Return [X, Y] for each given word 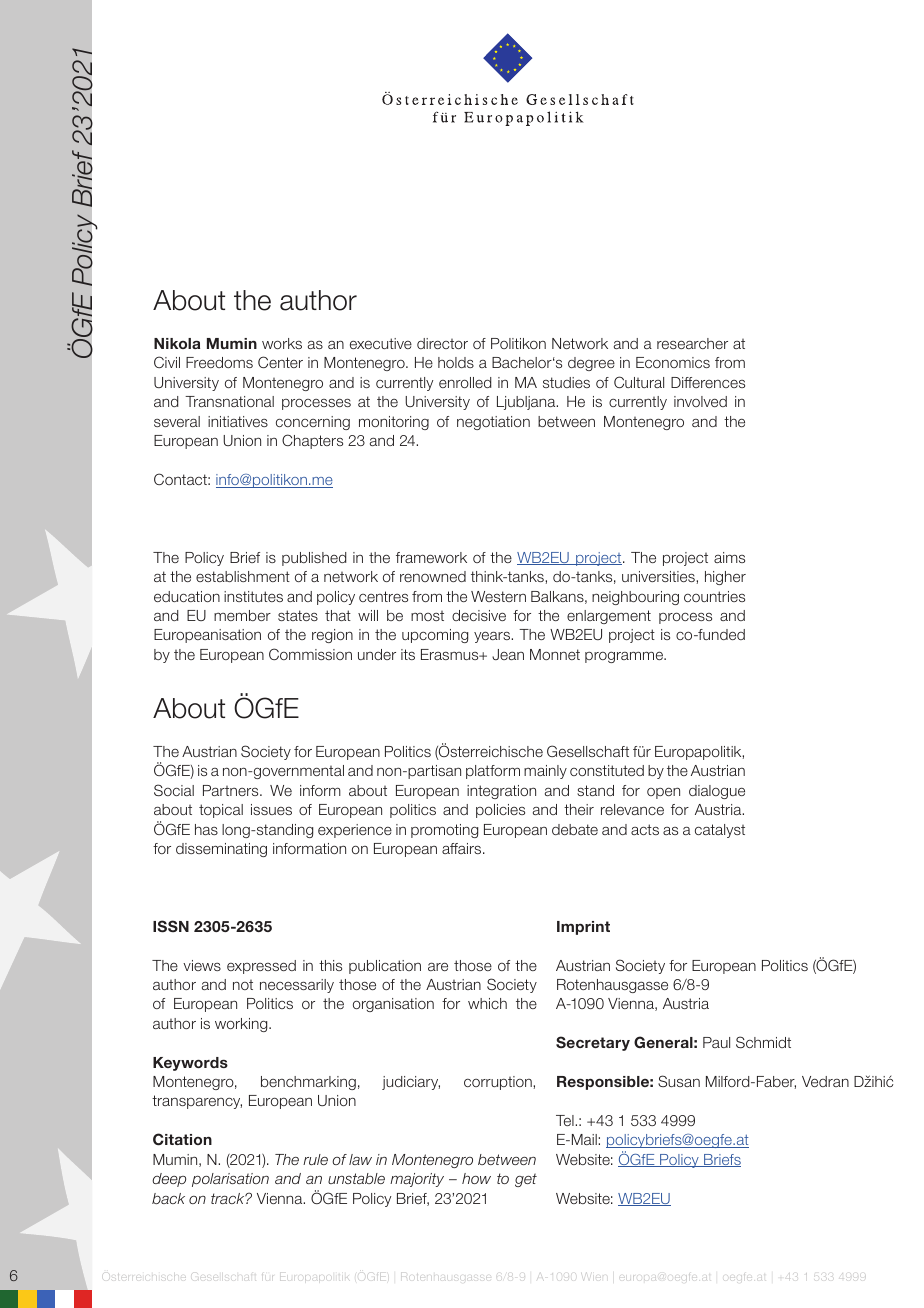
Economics [673, 362]
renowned [433, 576]
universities [659, 576]
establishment [243, 576]
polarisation [230, 1180]
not [243, 985]
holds [456, 362]
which [487, 1003]
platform [493, 772]
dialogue [717, 792]
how [476, 1178]
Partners [232, 790]
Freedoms [219, 362]
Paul [716, 1042]
